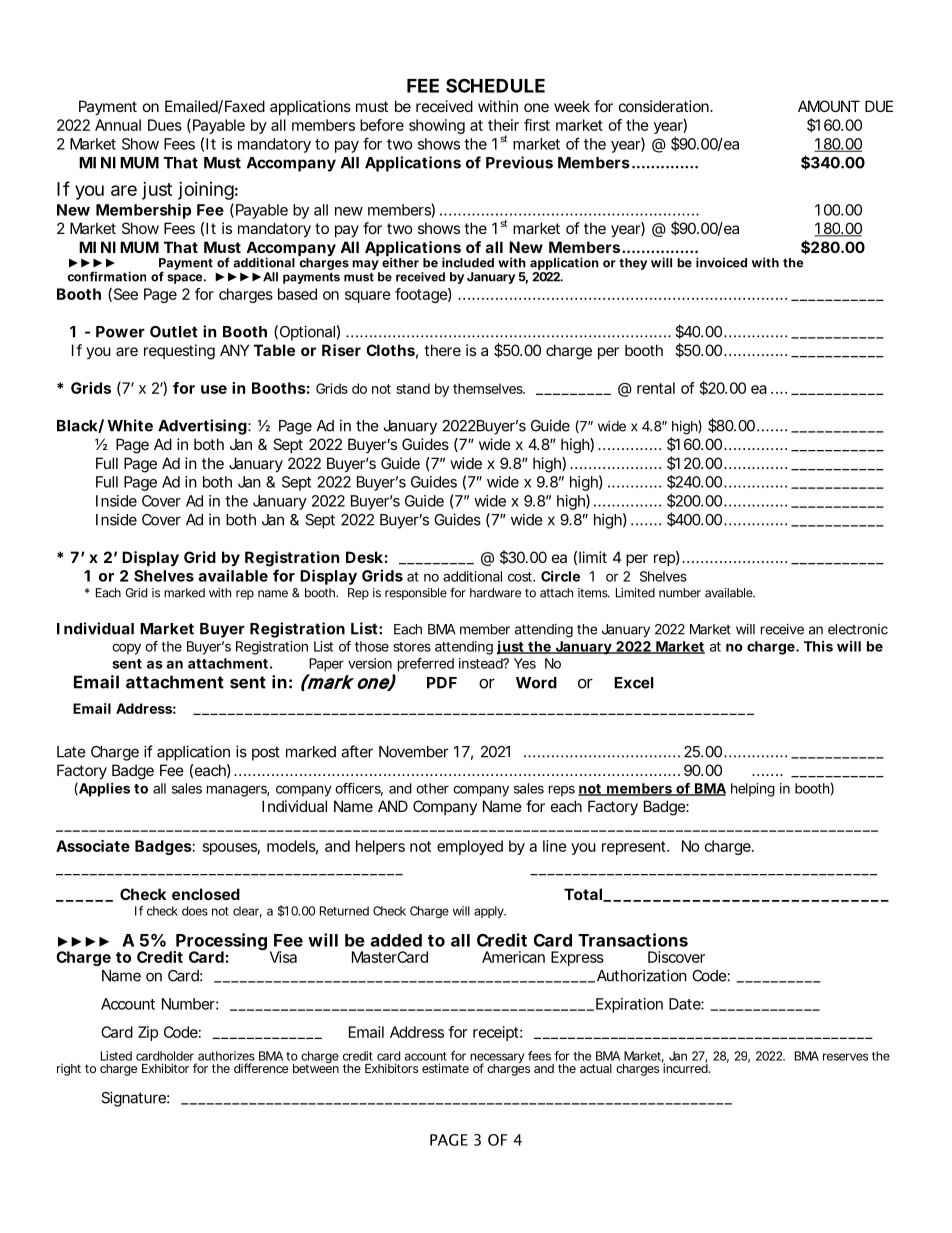 The width and height of the screenshot is (952, 1233). Describe the element at coordinates (503, 125) in the screenshot. I see `their` at that location.
